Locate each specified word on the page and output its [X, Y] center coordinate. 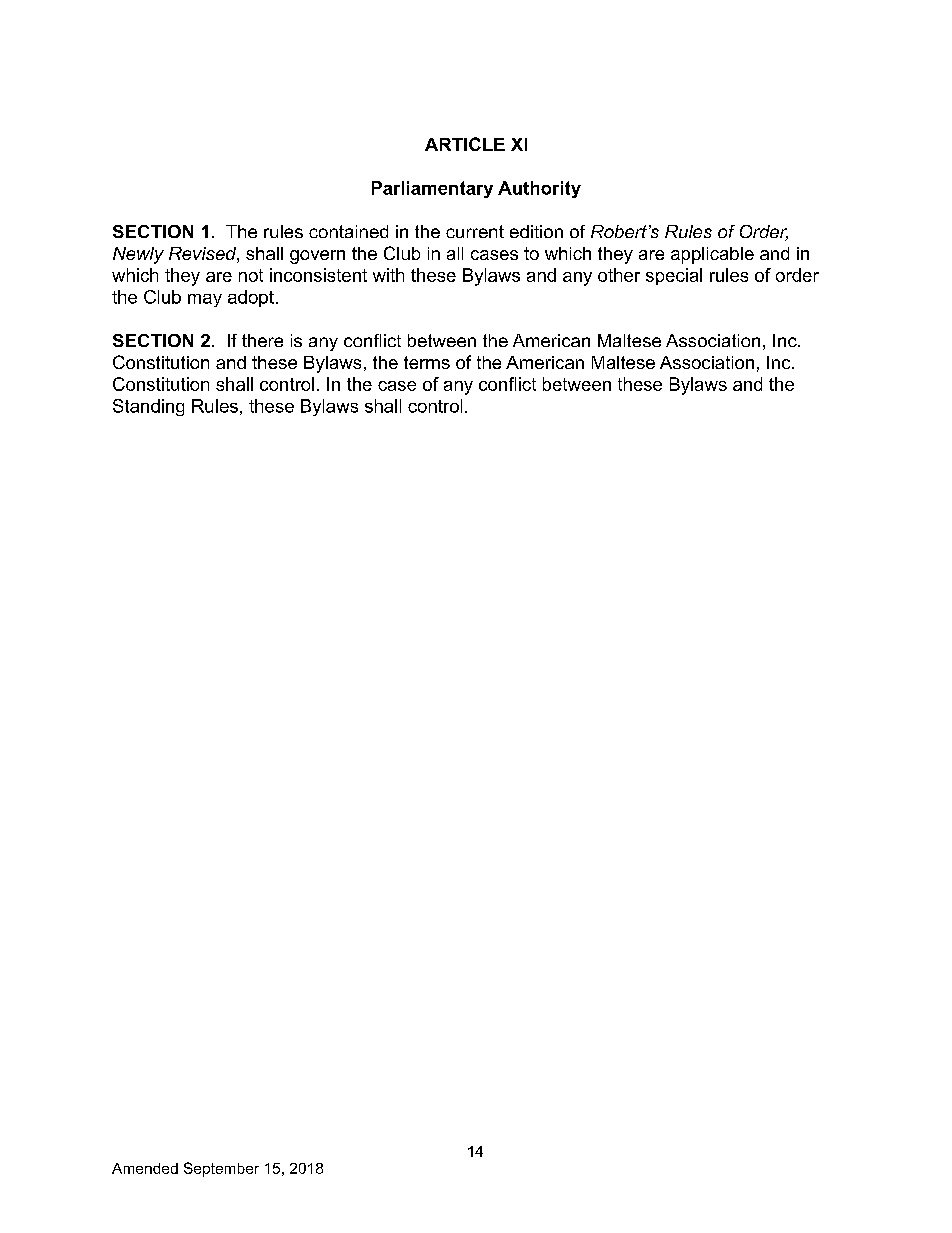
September [221, 1169]
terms [427, 362]
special [674, 276]
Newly [138, 255]
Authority [539, 189]
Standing [148, 407]
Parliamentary [432, 189]
